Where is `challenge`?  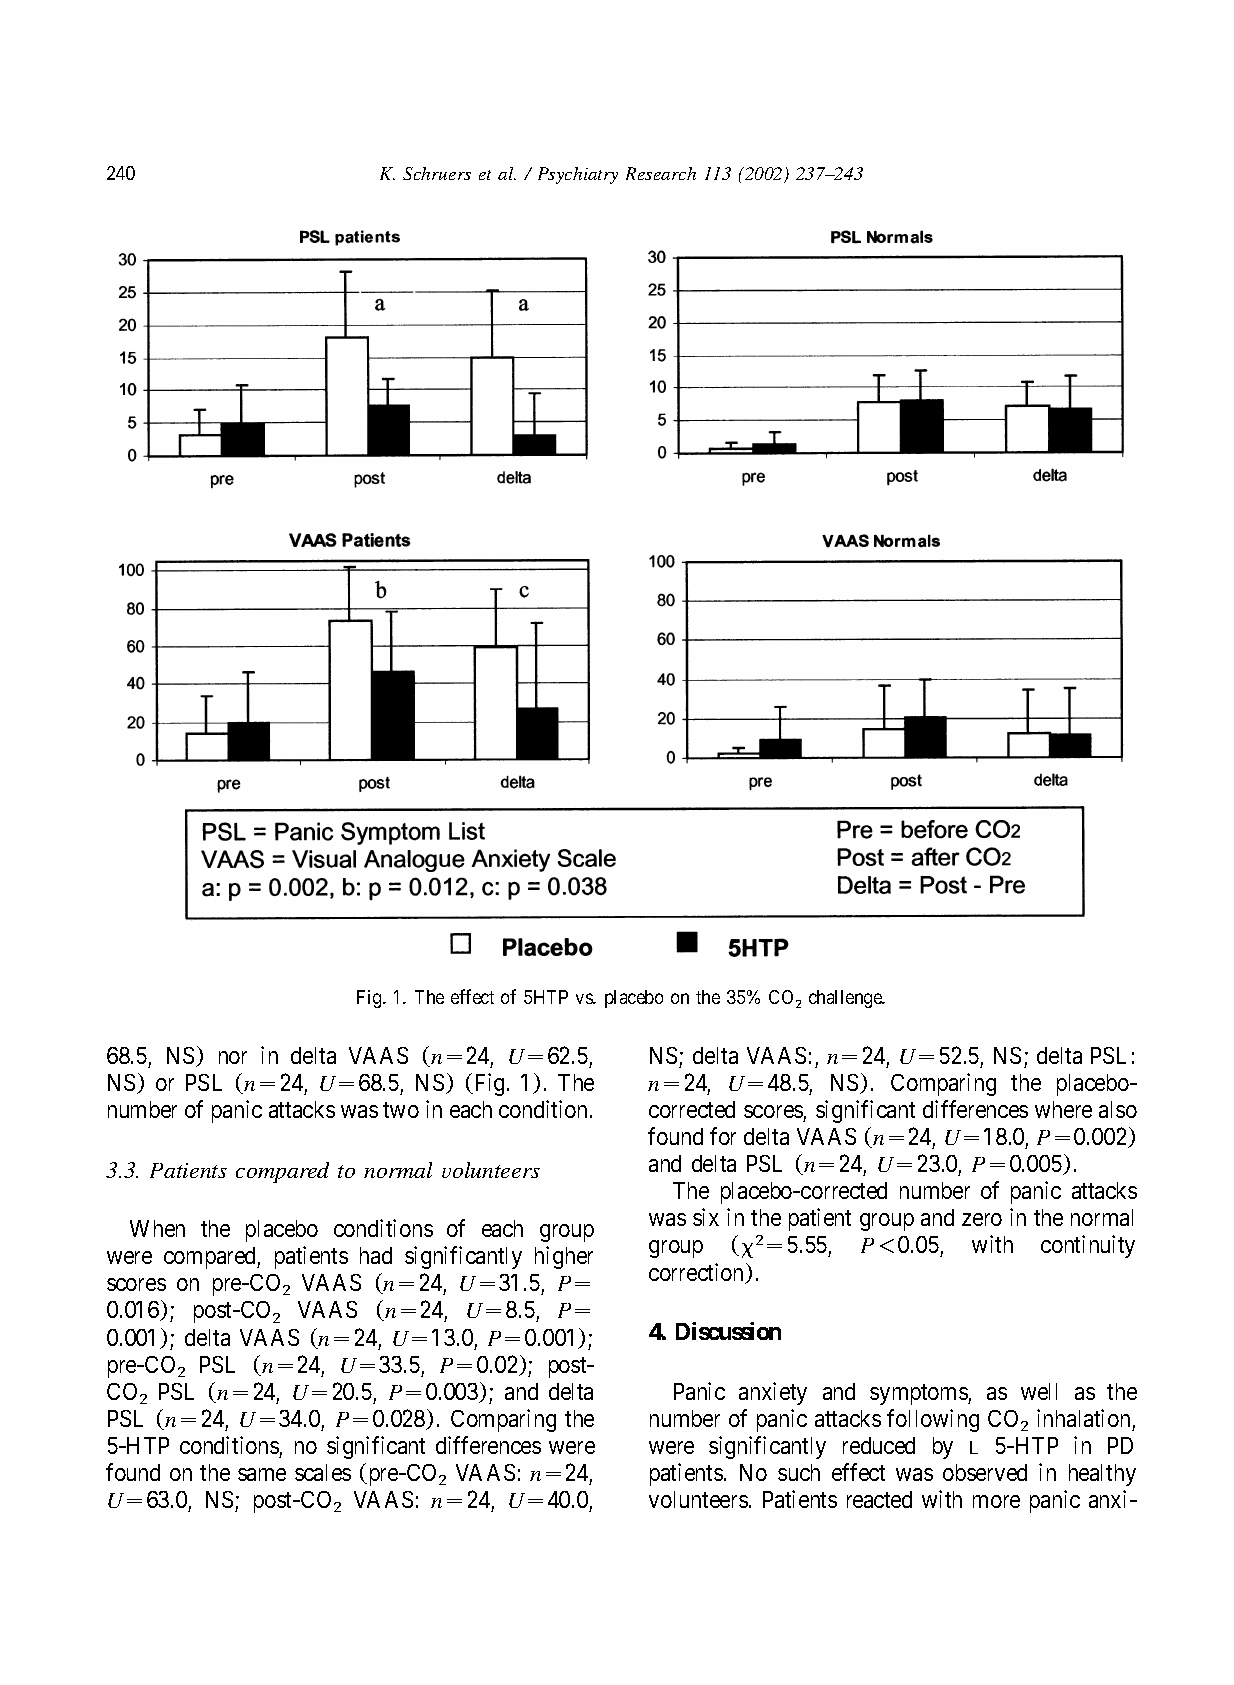
challenge is located at coordinates (846, 999).
